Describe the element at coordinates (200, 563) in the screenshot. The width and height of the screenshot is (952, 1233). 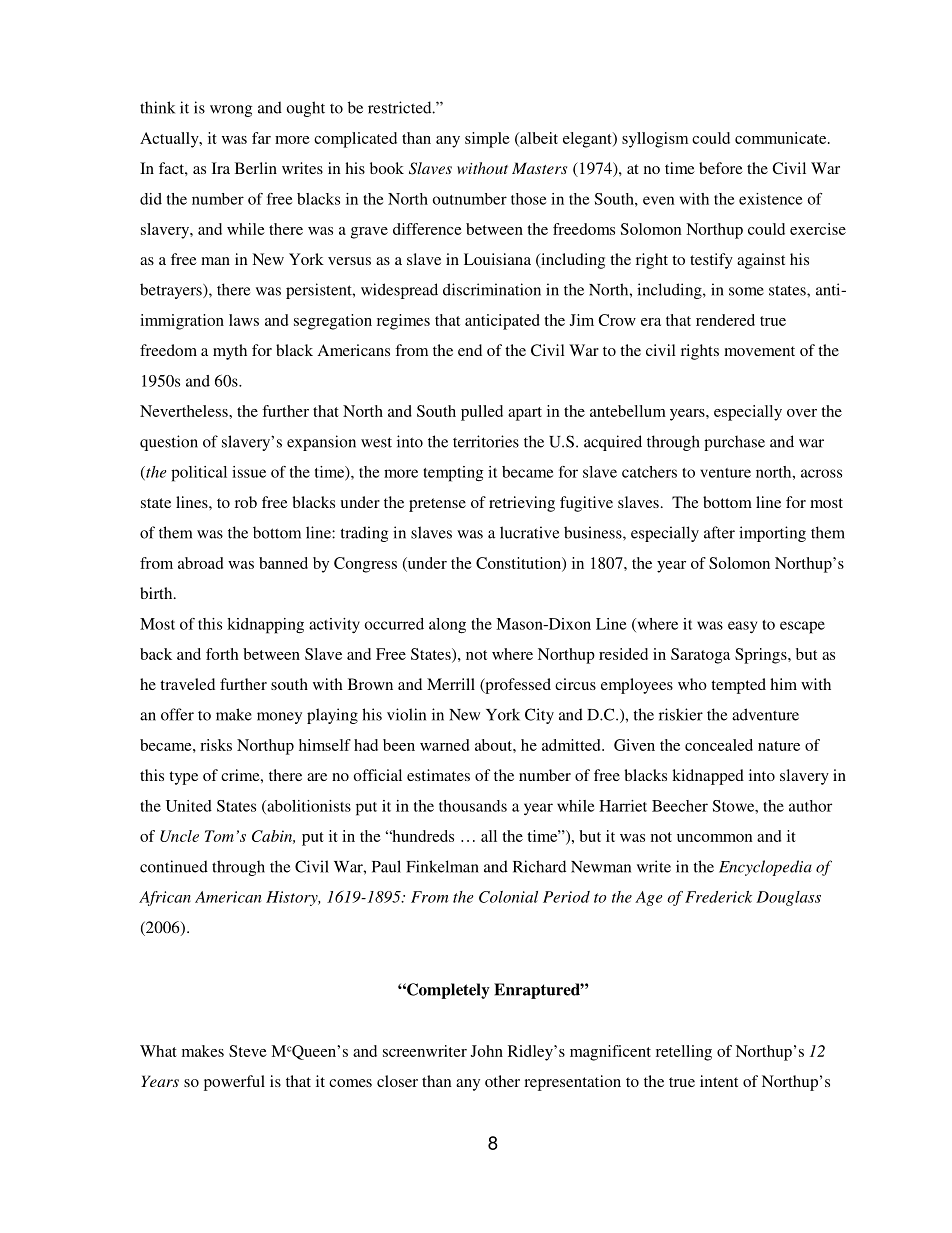
I see `abroad` at that location.
